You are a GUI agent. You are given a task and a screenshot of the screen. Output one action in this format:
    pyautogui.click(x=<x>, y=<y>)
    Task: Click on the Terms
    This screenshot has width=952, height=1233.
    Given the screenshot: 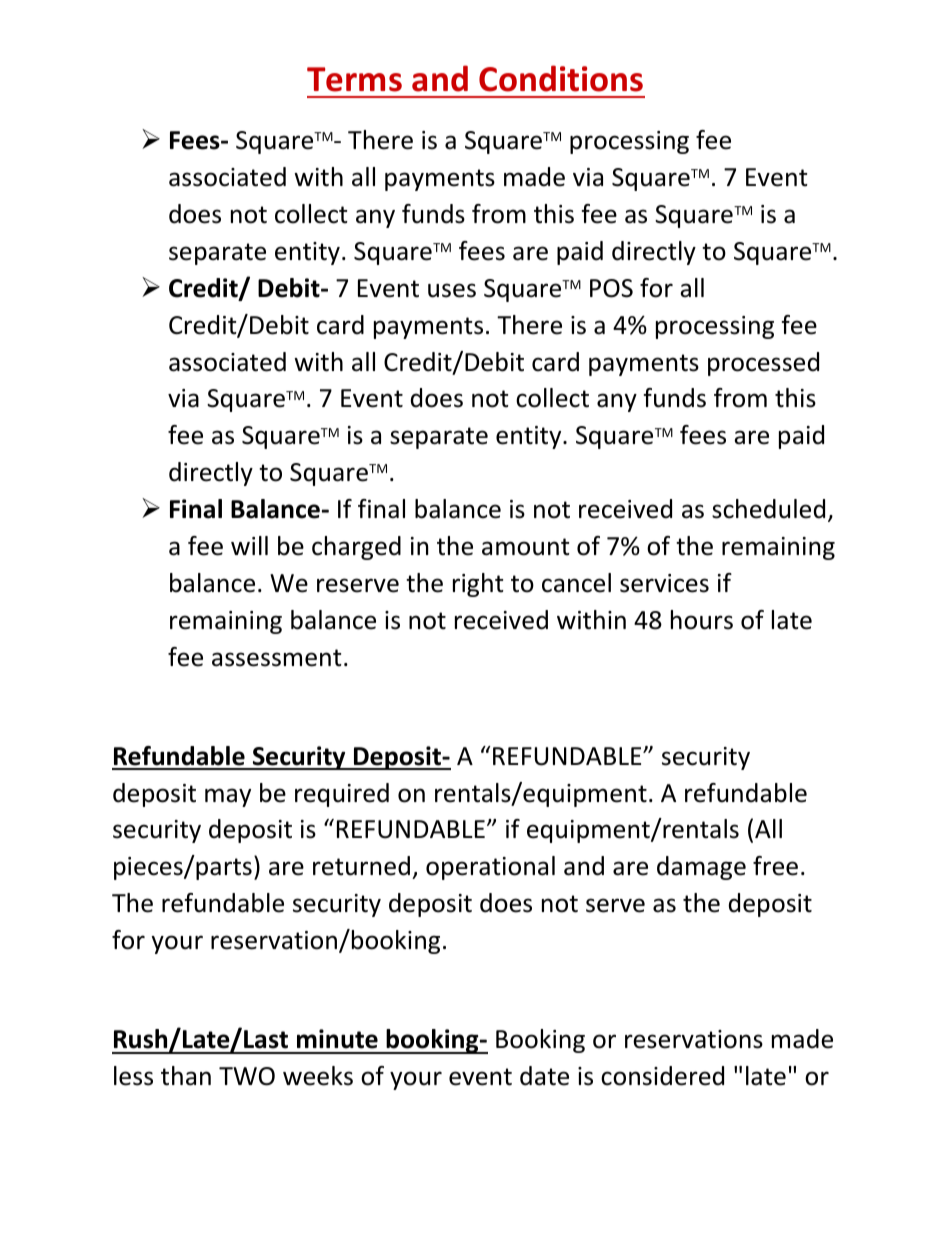 What is the action you would take?
    pyautogui.click(x=354, y=79)
